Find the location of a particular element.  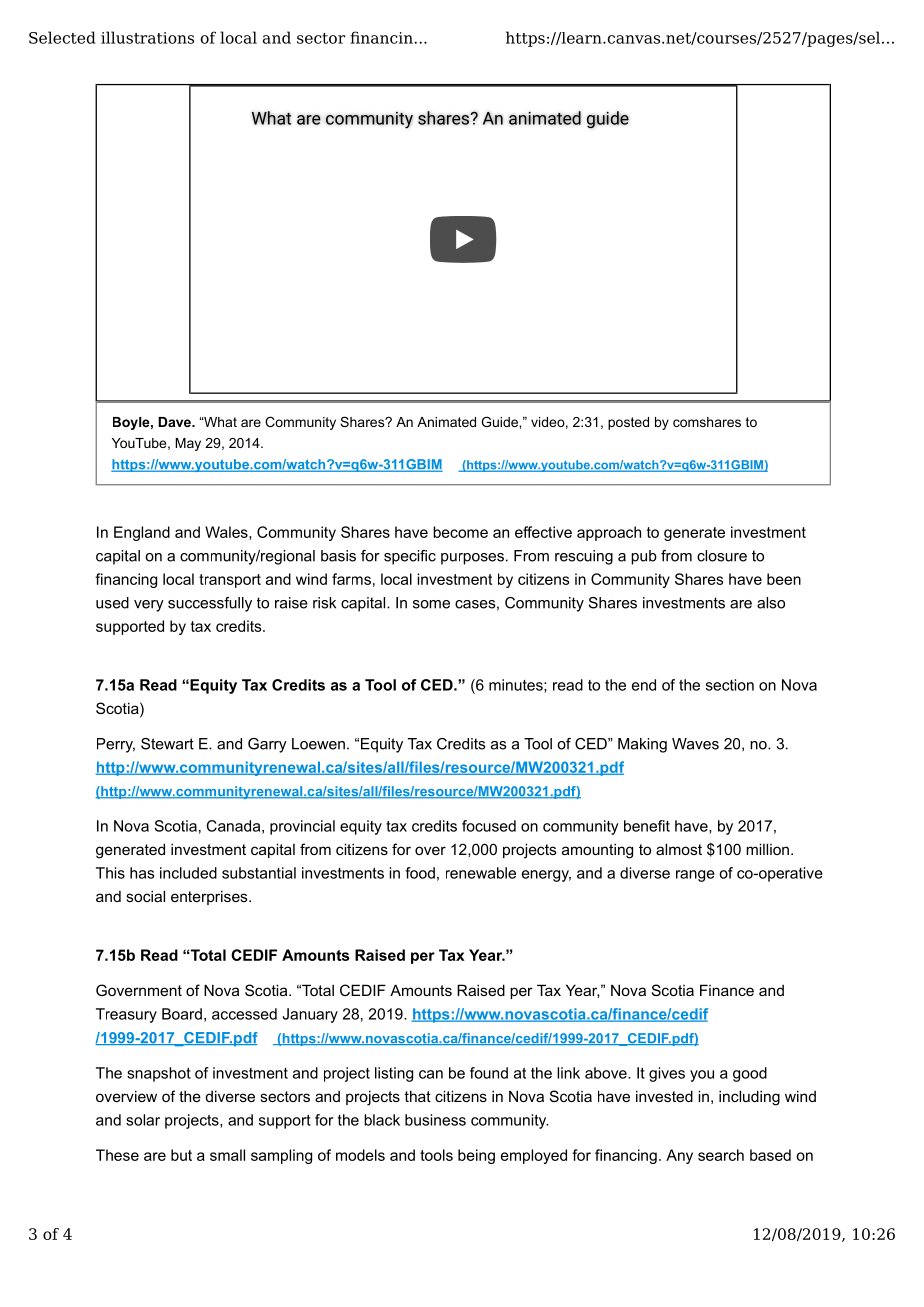

Dave is located at coordinates (175, 422).
